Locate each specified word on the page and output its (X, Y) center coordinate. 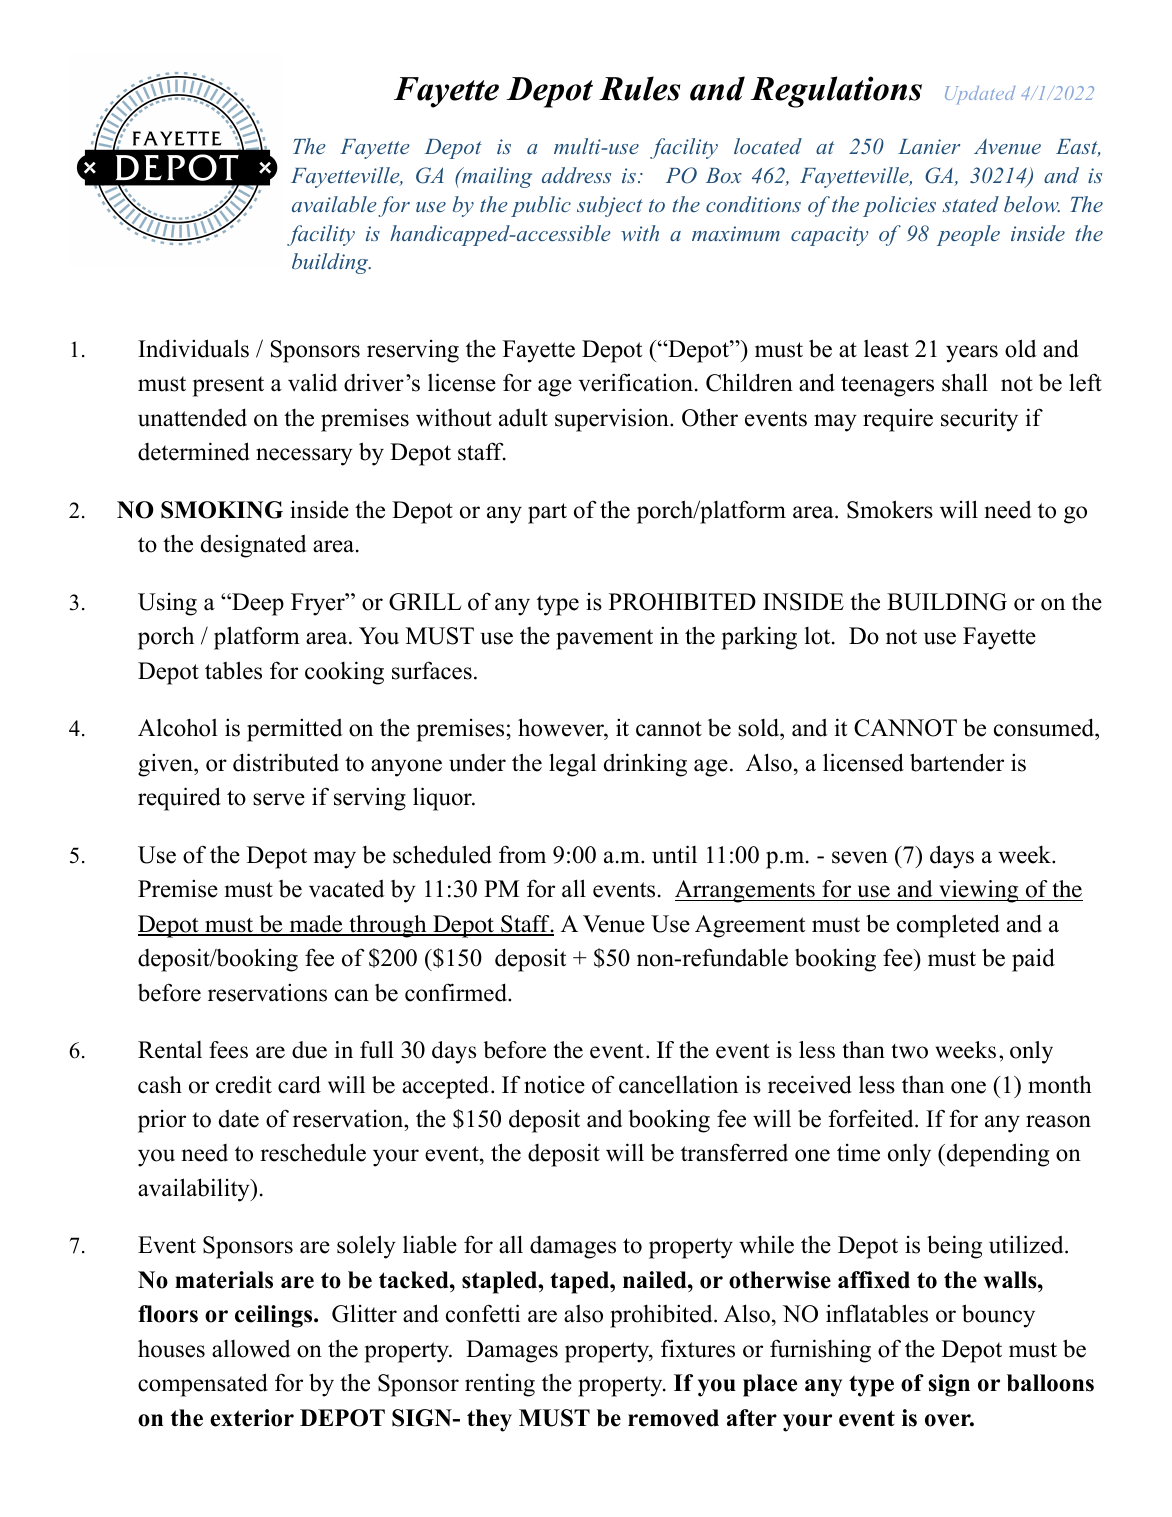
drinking (645, 765)
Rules (639, 88)
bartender (957, 762)
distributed (286, 762)
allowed (251, 1349)
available (334, 204)
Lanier (929, 146)
